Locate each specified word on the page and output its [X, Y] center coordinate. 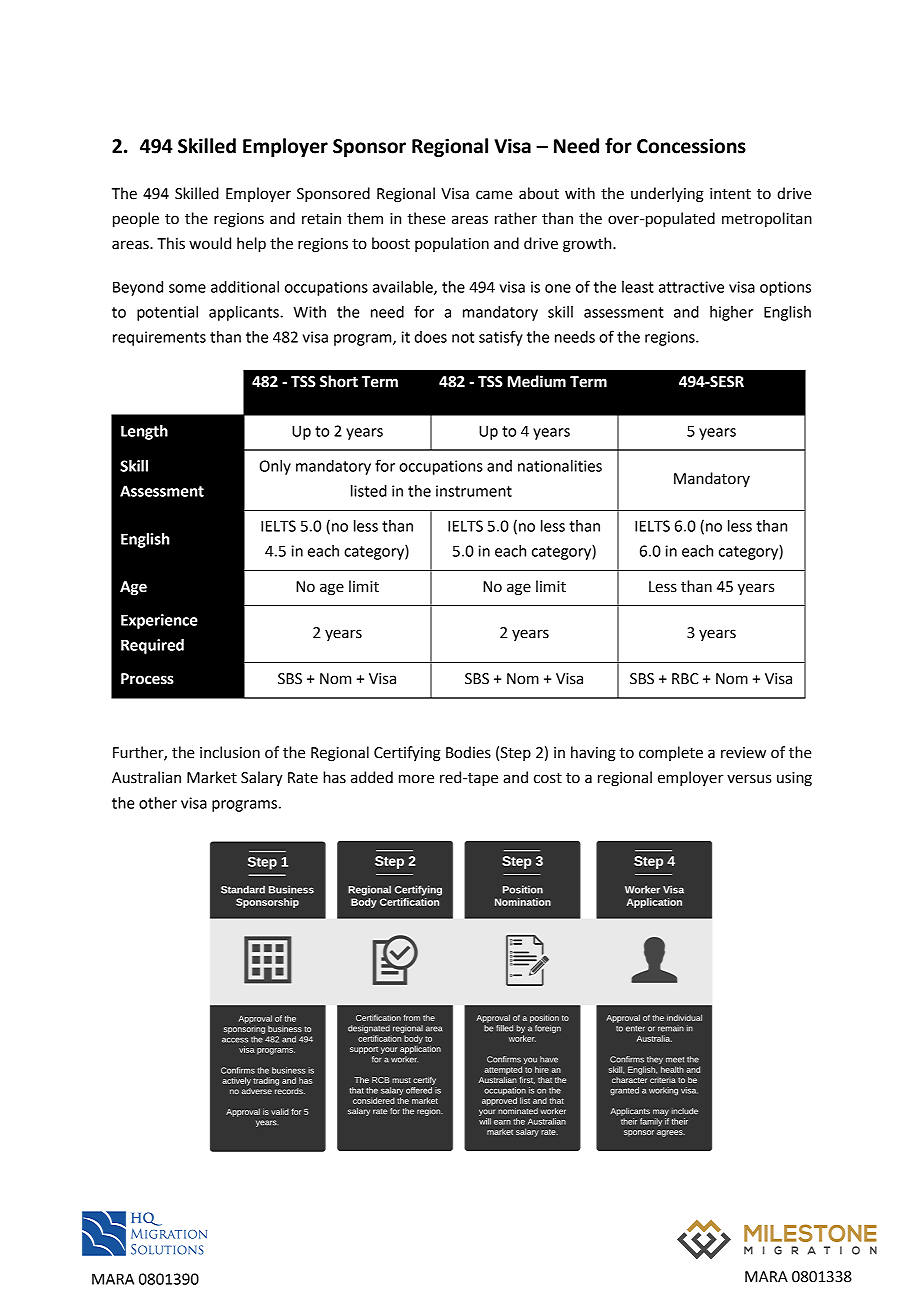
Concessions [691, 146]
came [494, 195]
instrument [474, 491]
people [136, 220]
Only [275, 467]
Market [212, 777]
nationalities [560, 466]
